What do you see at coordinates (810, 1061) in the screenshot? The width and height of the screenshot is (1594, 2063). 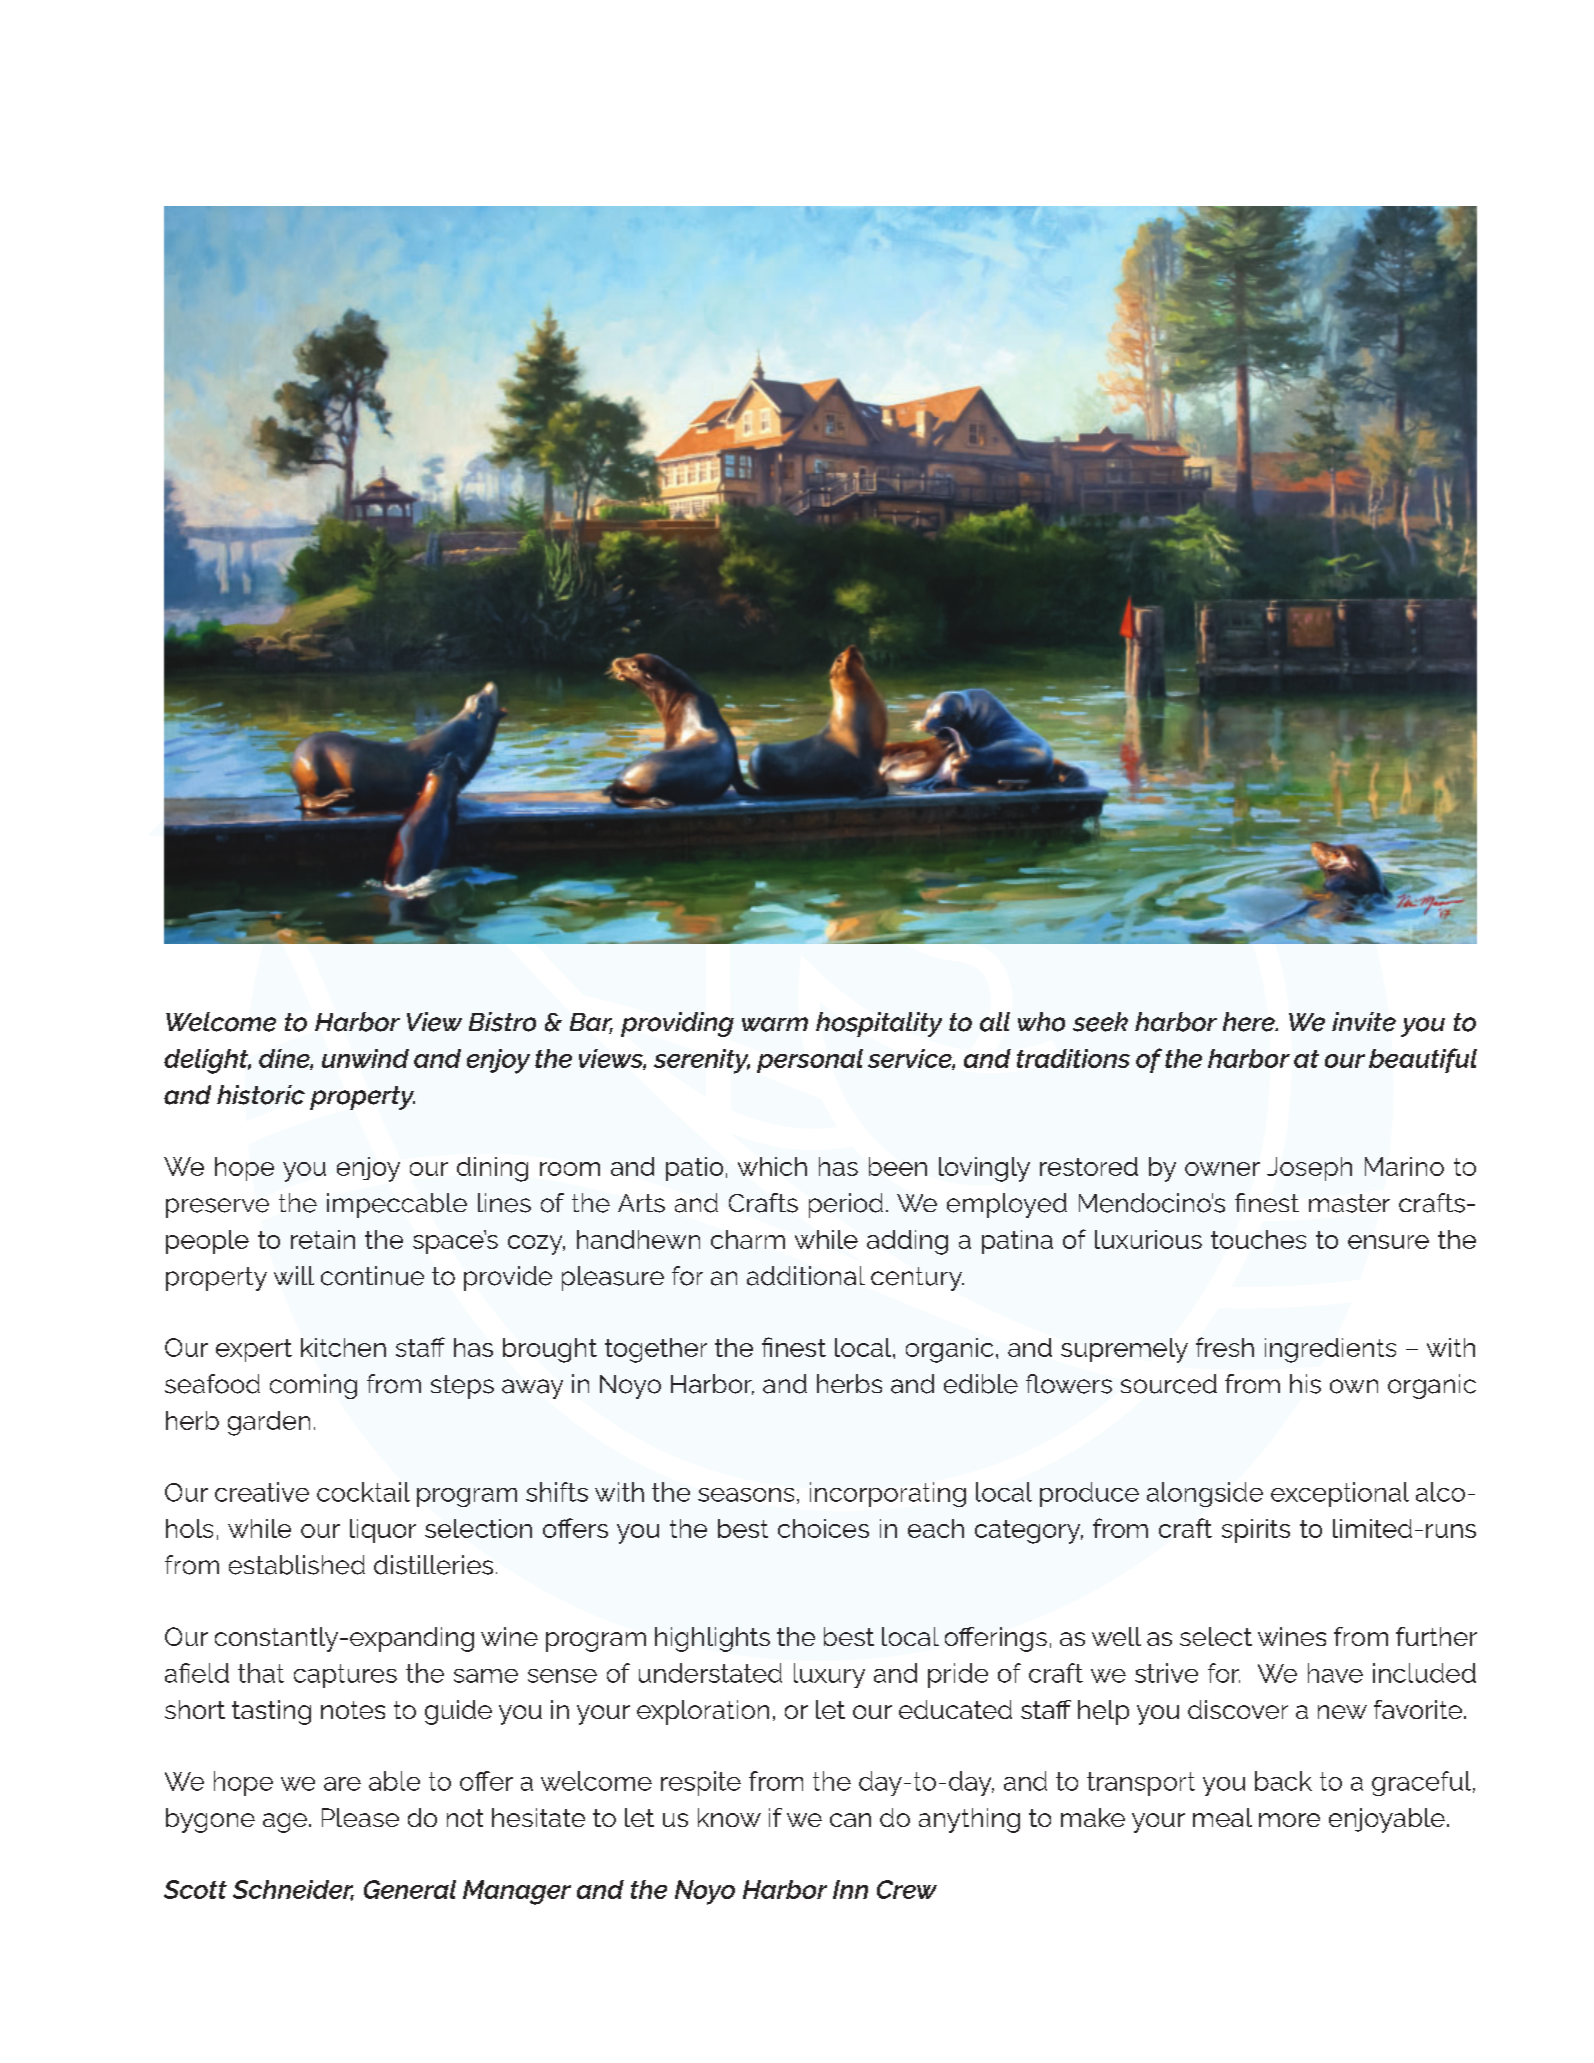 I see `personal` at bounding box center [810, 1061].
